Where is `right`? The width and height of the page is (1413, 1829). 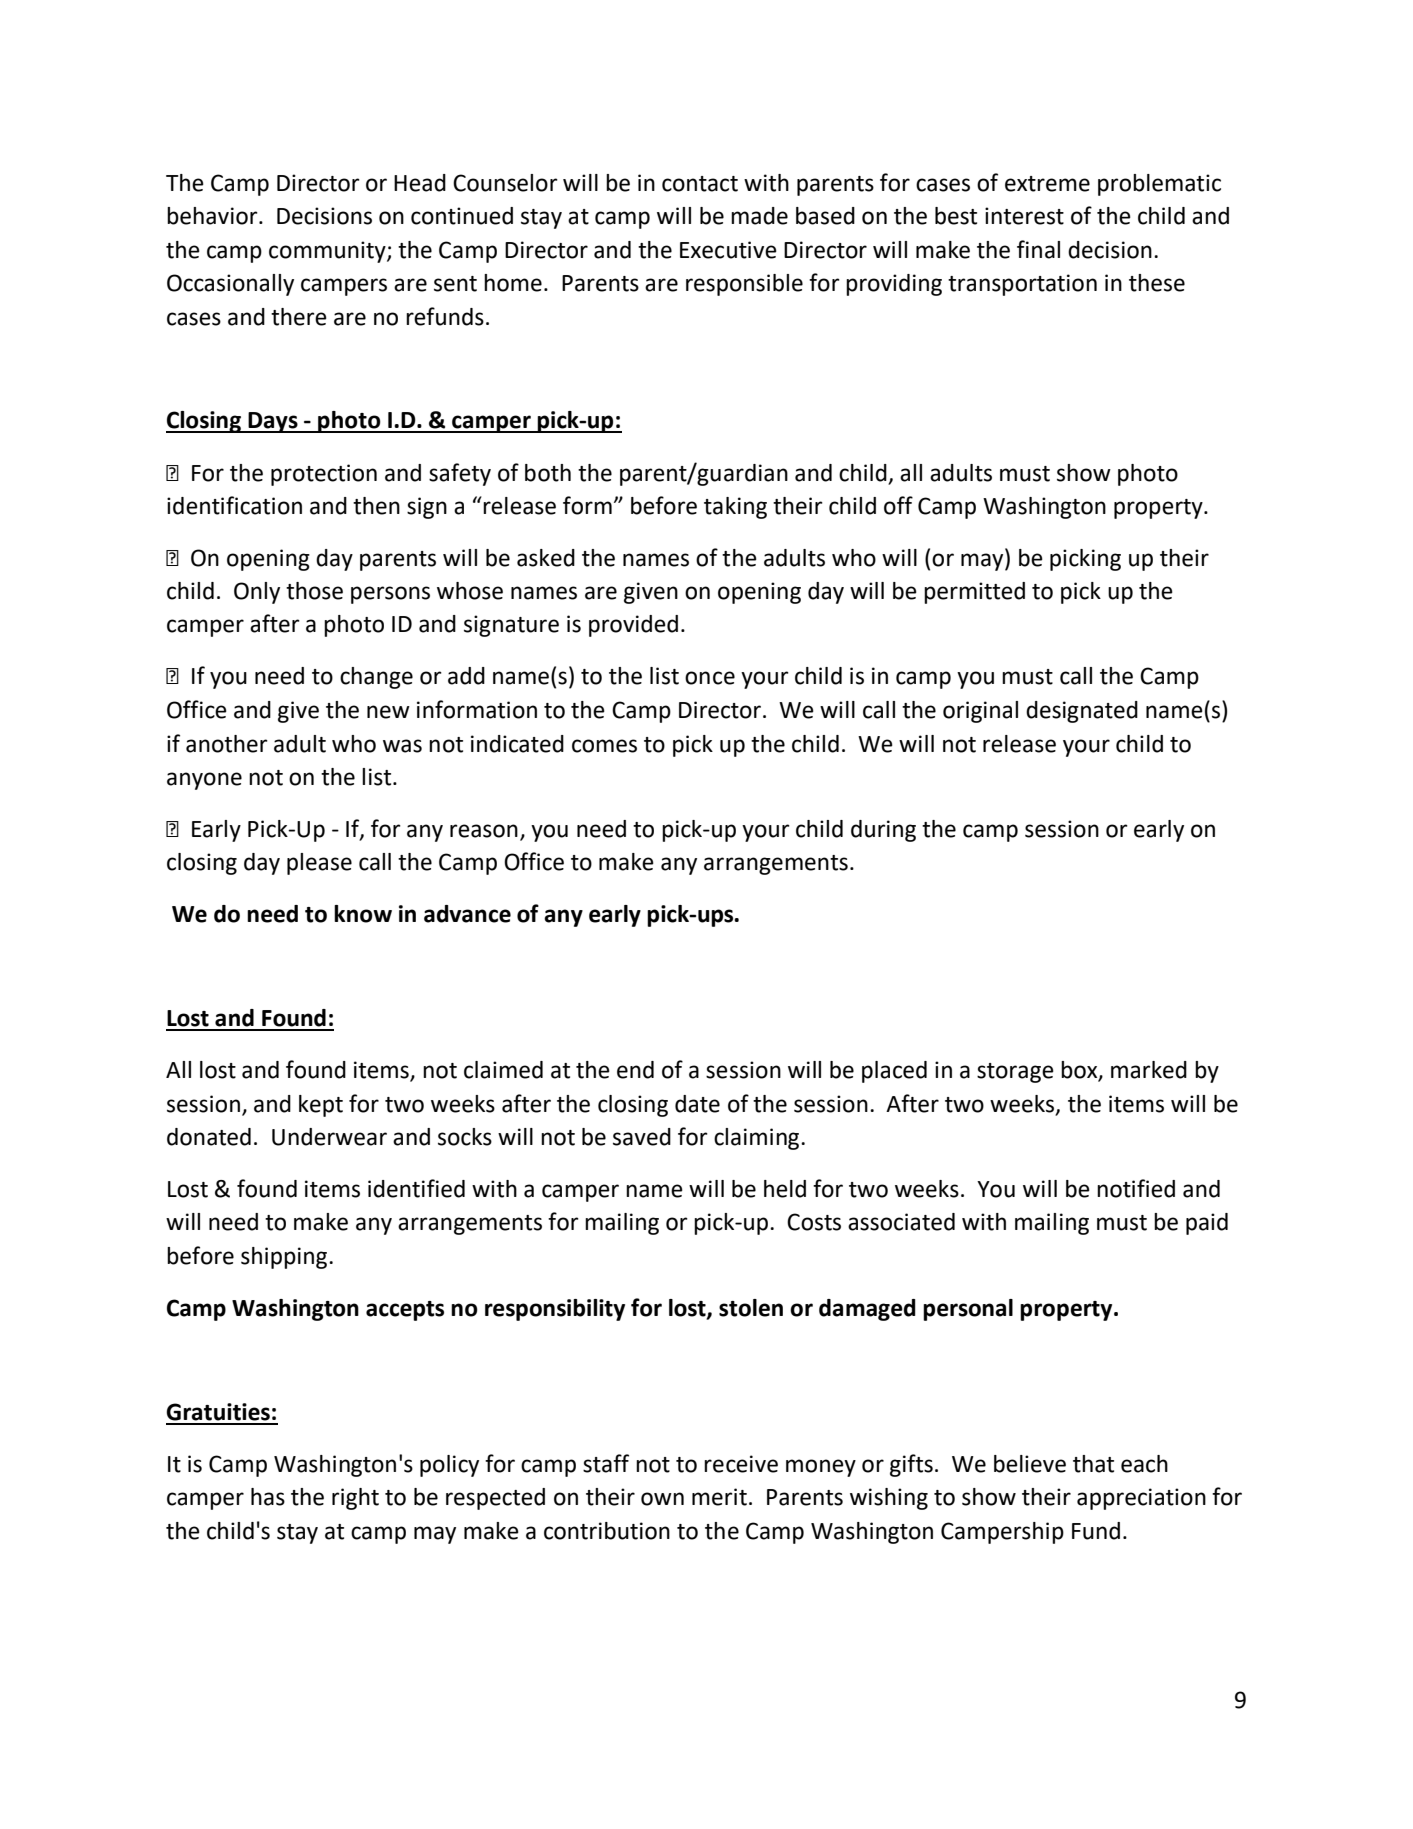 right is located at coordinates (355, 1499).
